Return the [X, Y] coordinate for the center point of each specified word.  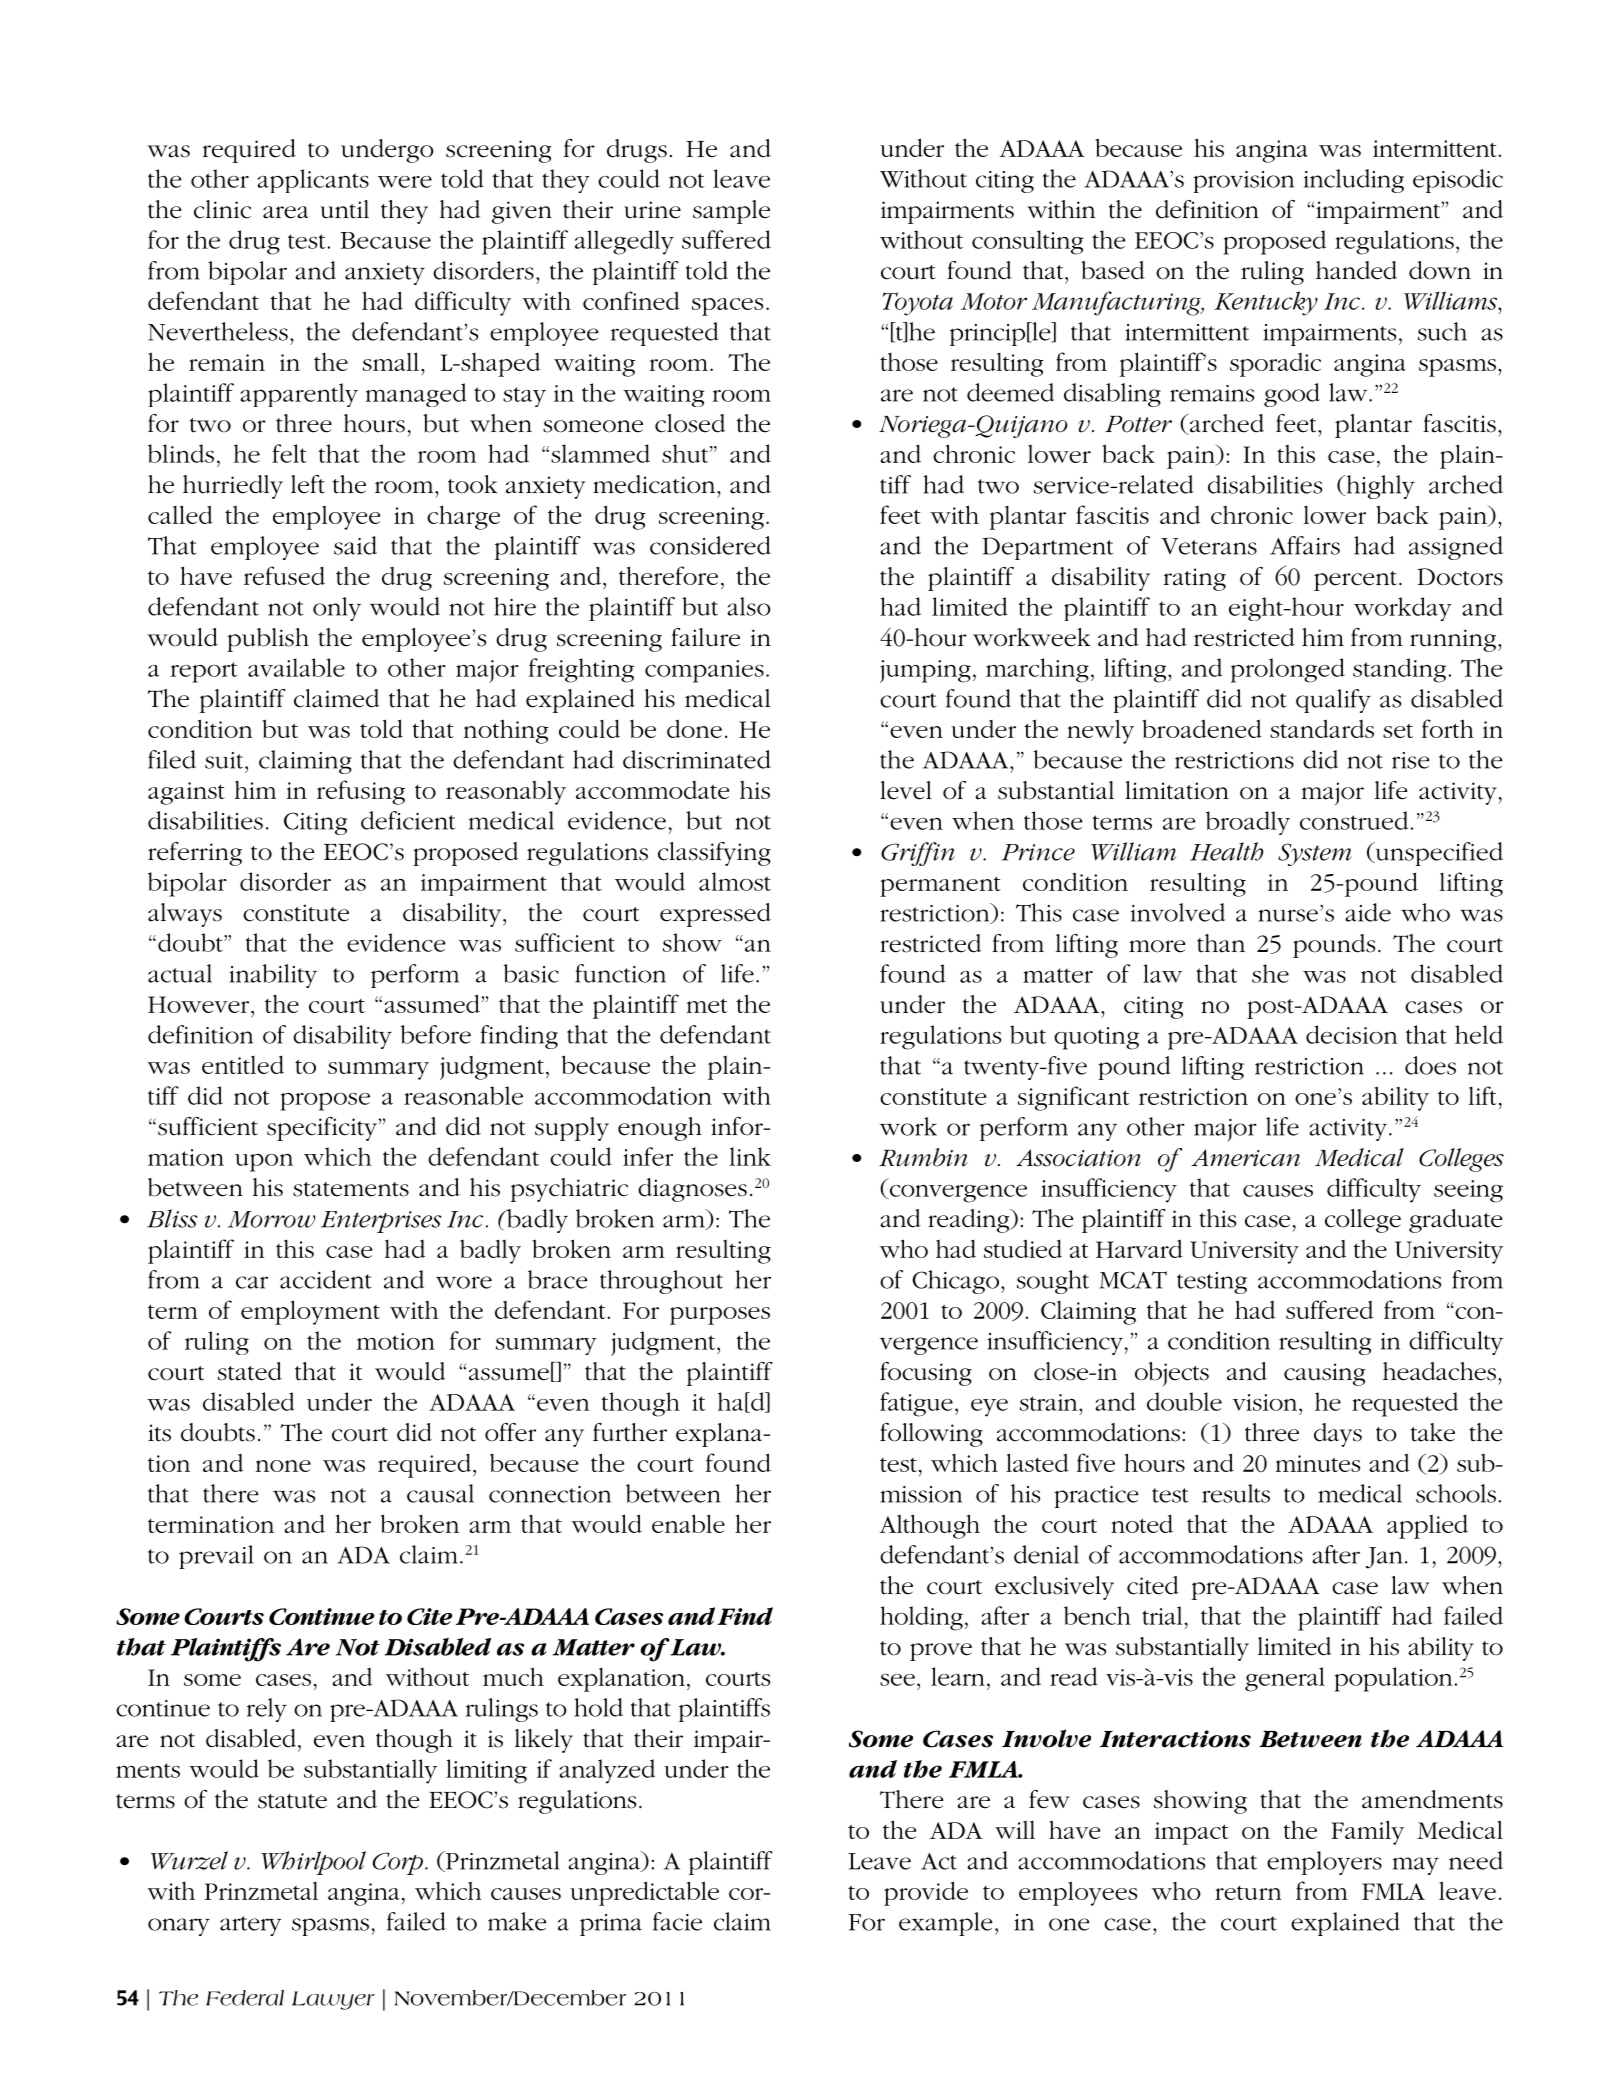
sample [731, 212]
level [906, 790]
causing [1324, 1374]
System [1315, 854]
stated [250, 1371]
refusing [361, 792]
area [286, 212]
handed [1356, 270]
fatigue [916, 1404]
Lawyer [333, 2000]
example [946, 1924]
